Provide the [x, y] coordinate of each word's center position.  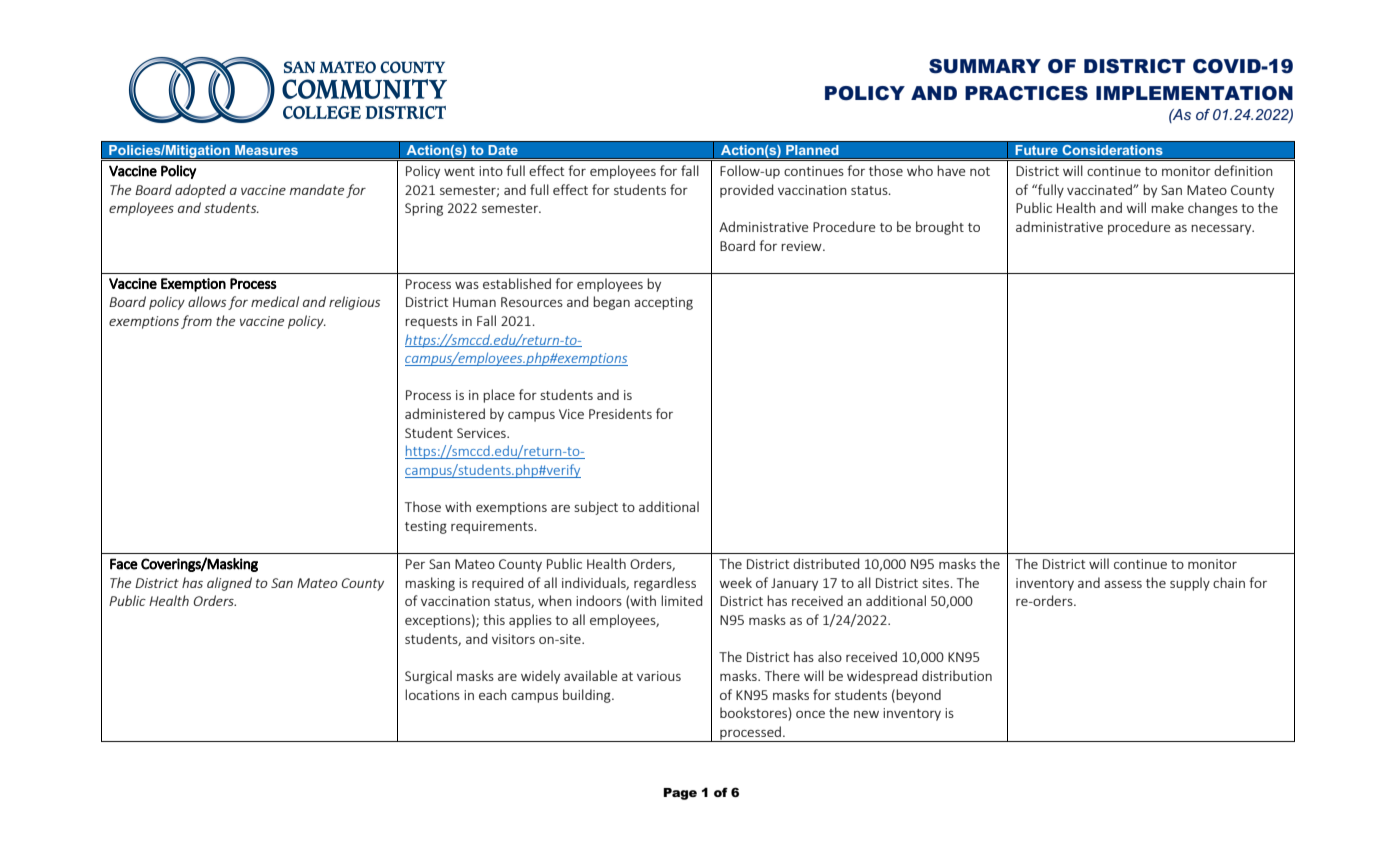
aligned [229, 584]
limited [681, 600]
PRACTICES [1026, 93]
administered [445, 413]
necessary [1222, 230]
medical [275, 301]
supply [1190, 584]
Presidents [620, 413]
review [802, 246]
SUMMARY [985, 66]
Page [680, 794]
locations [432, 694]
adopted [200, 191]
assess [1123, 584]
